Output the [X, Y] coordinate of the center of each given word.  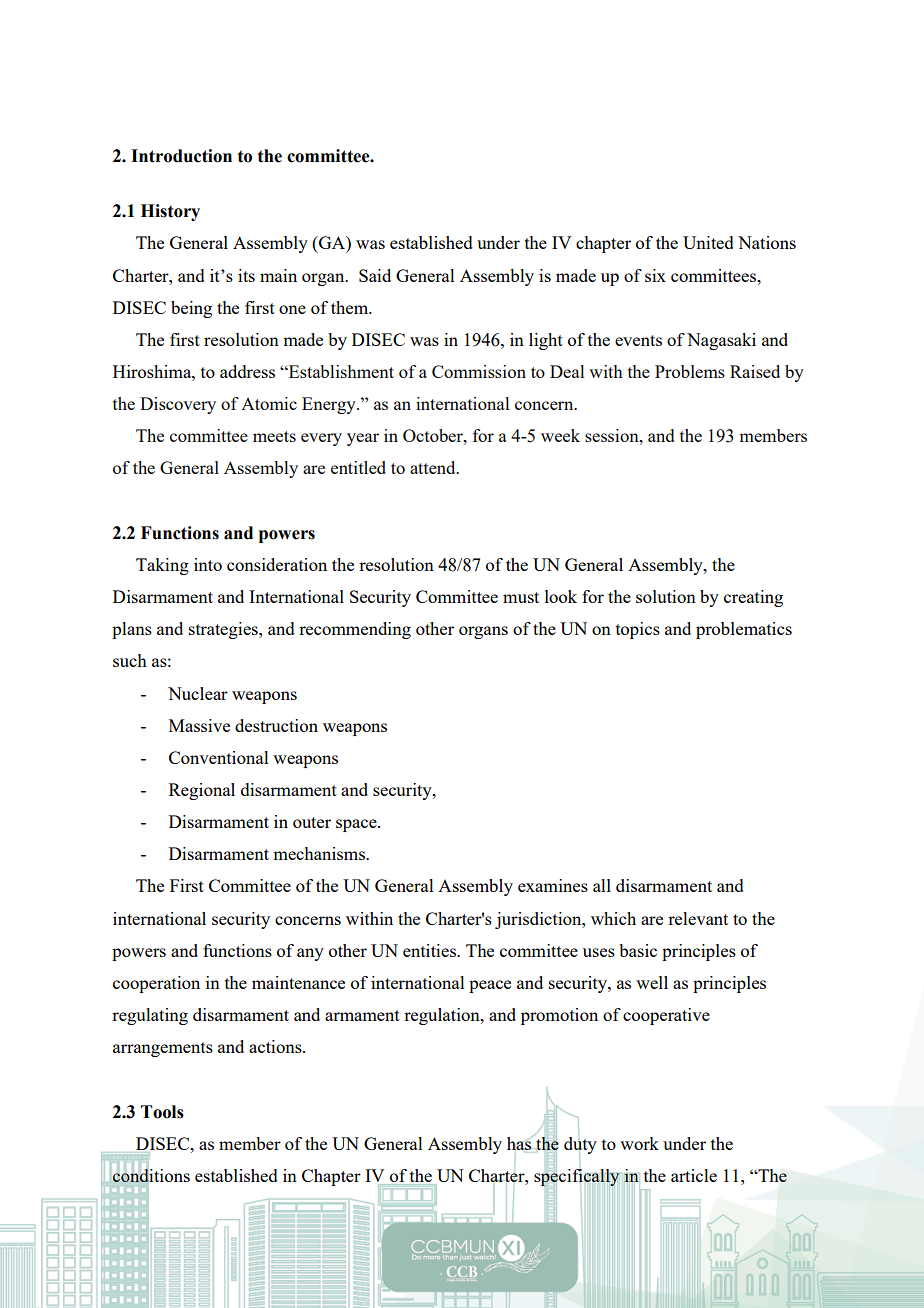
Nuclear [198, 693]
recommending [355, 630]
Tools [162, 1112]
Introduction [181, 156]
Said [375, 275]
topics [638, 630]
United [708, 242]
